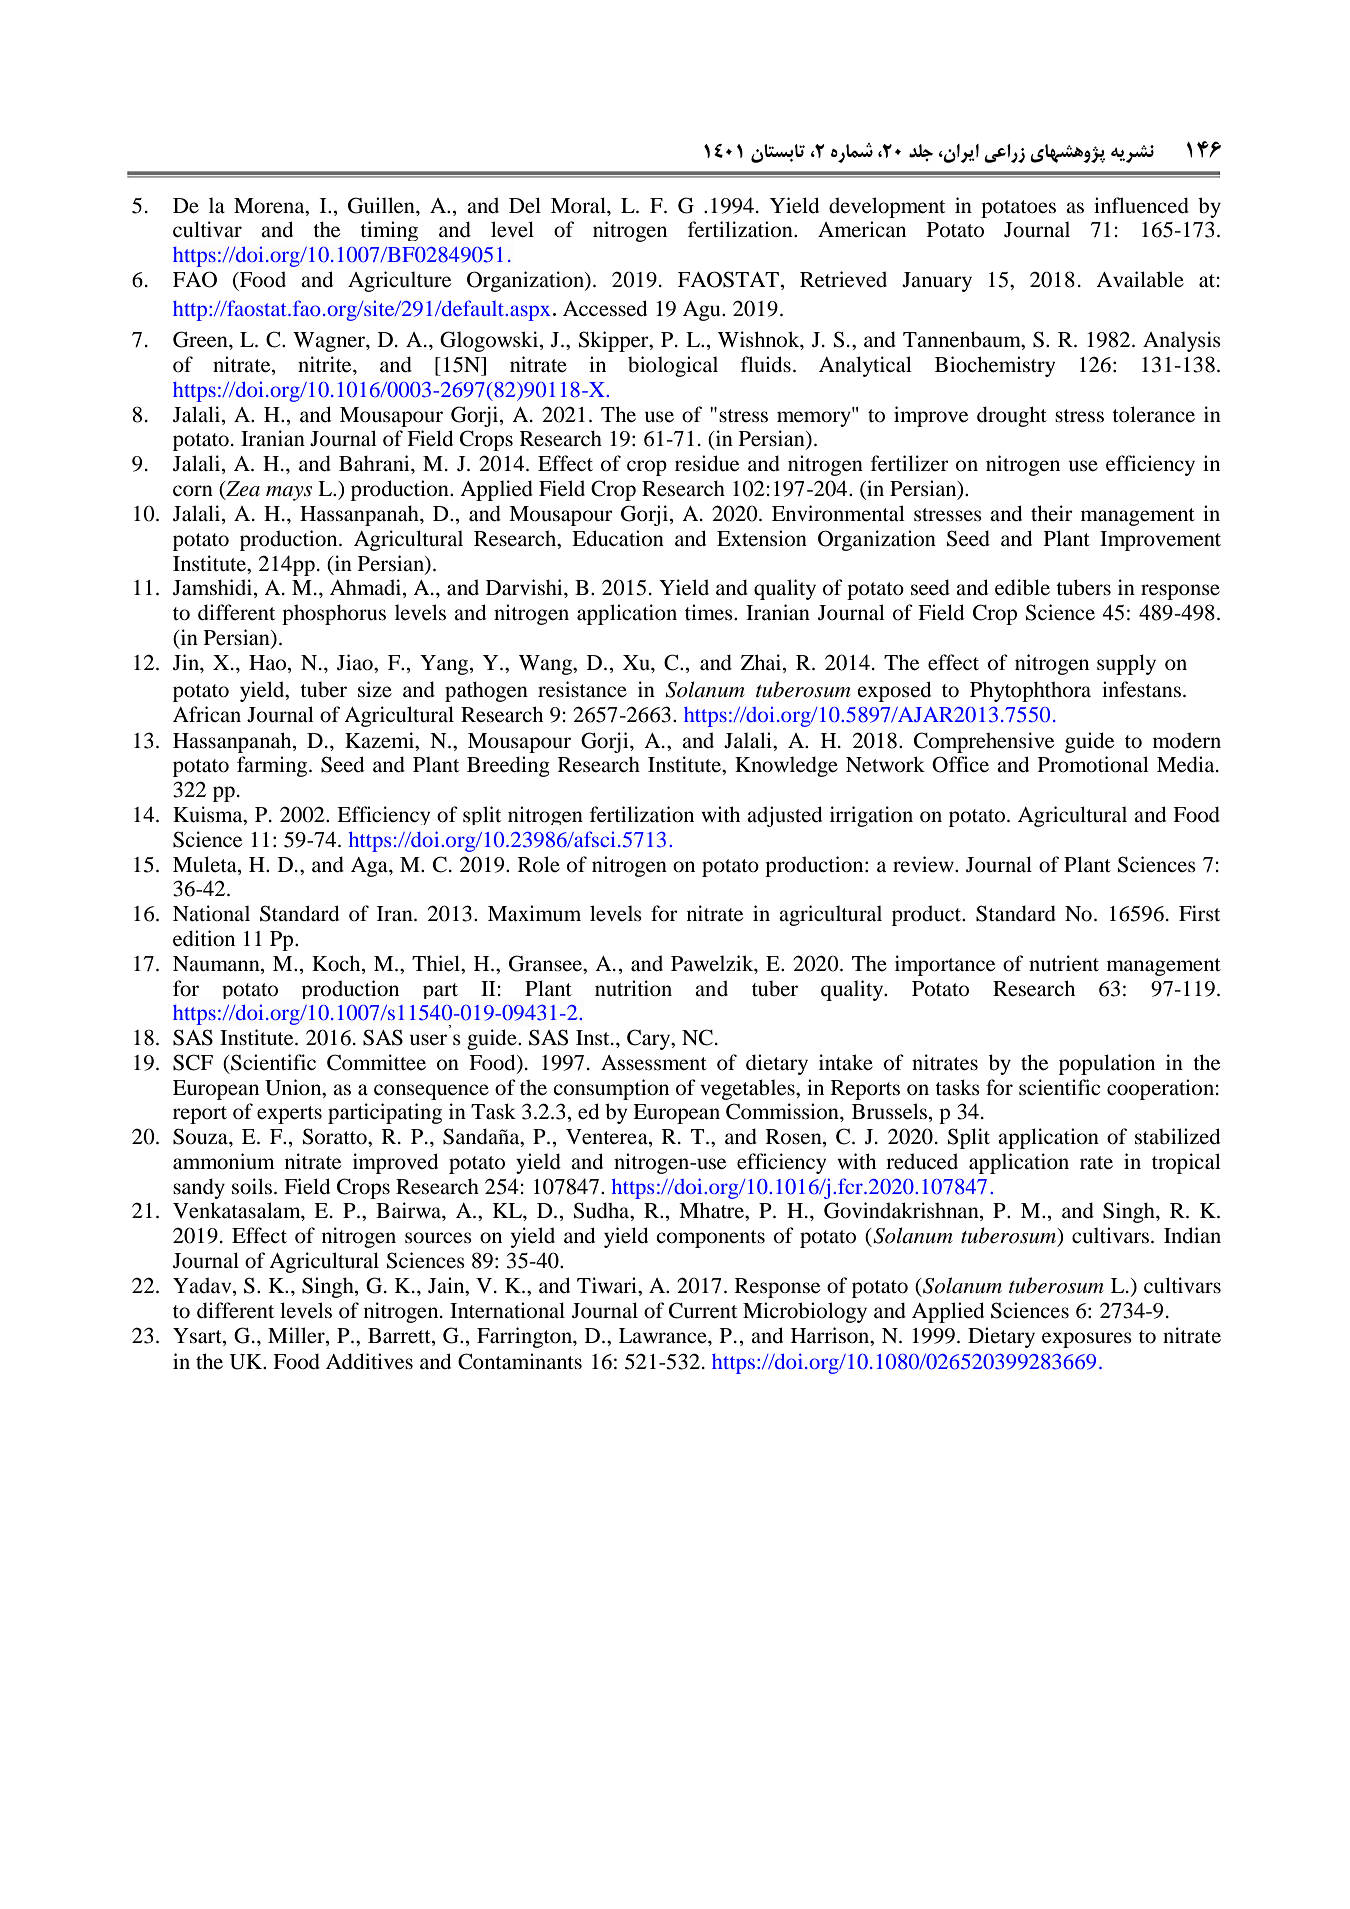 The width and height of the document is (1350, 1909). I want to click on Knowledge, so click(786, 766).
